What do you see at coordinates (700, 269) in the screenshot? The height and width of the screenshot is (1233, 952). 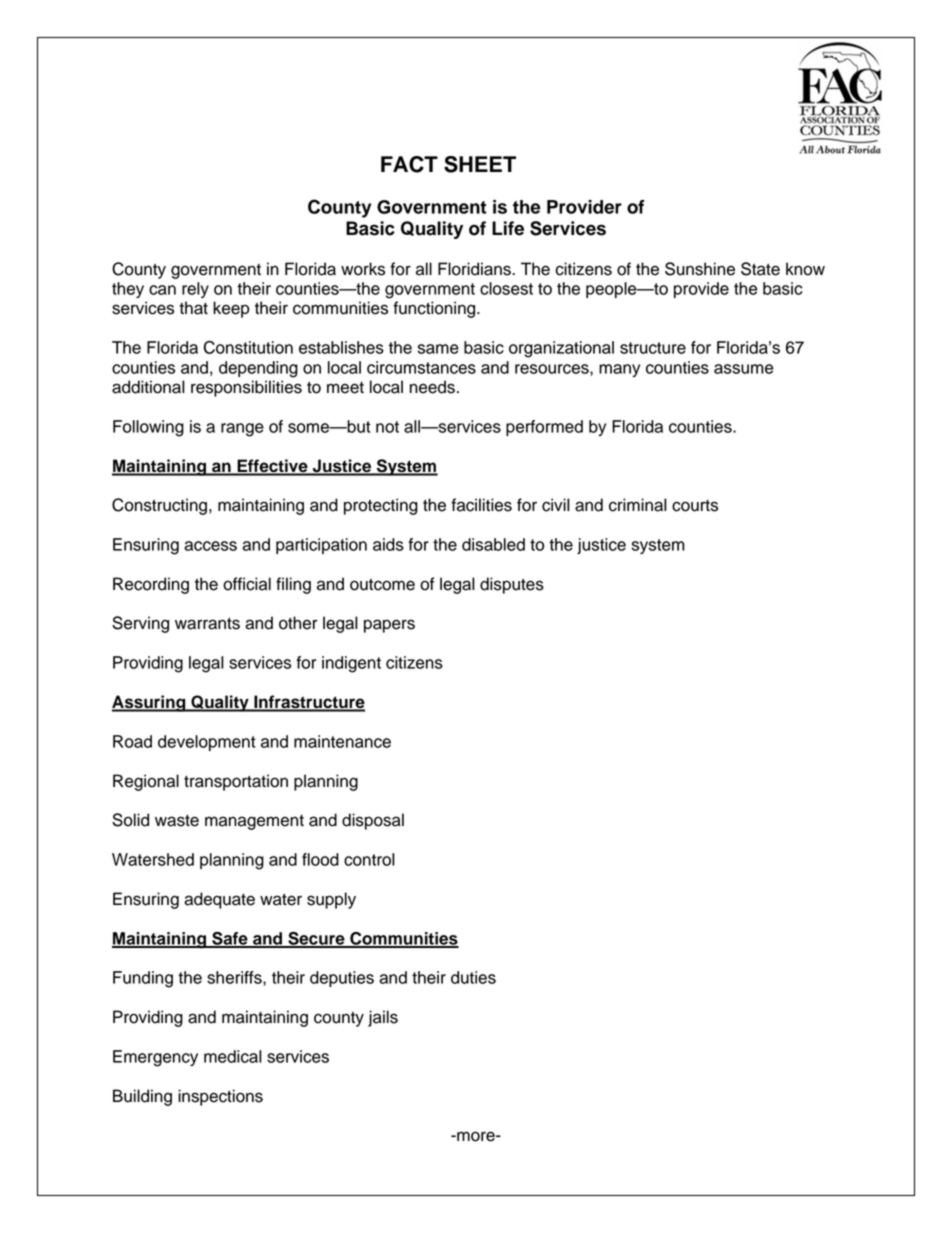 I see `Sunshine` at bounding box center [700, 269].
